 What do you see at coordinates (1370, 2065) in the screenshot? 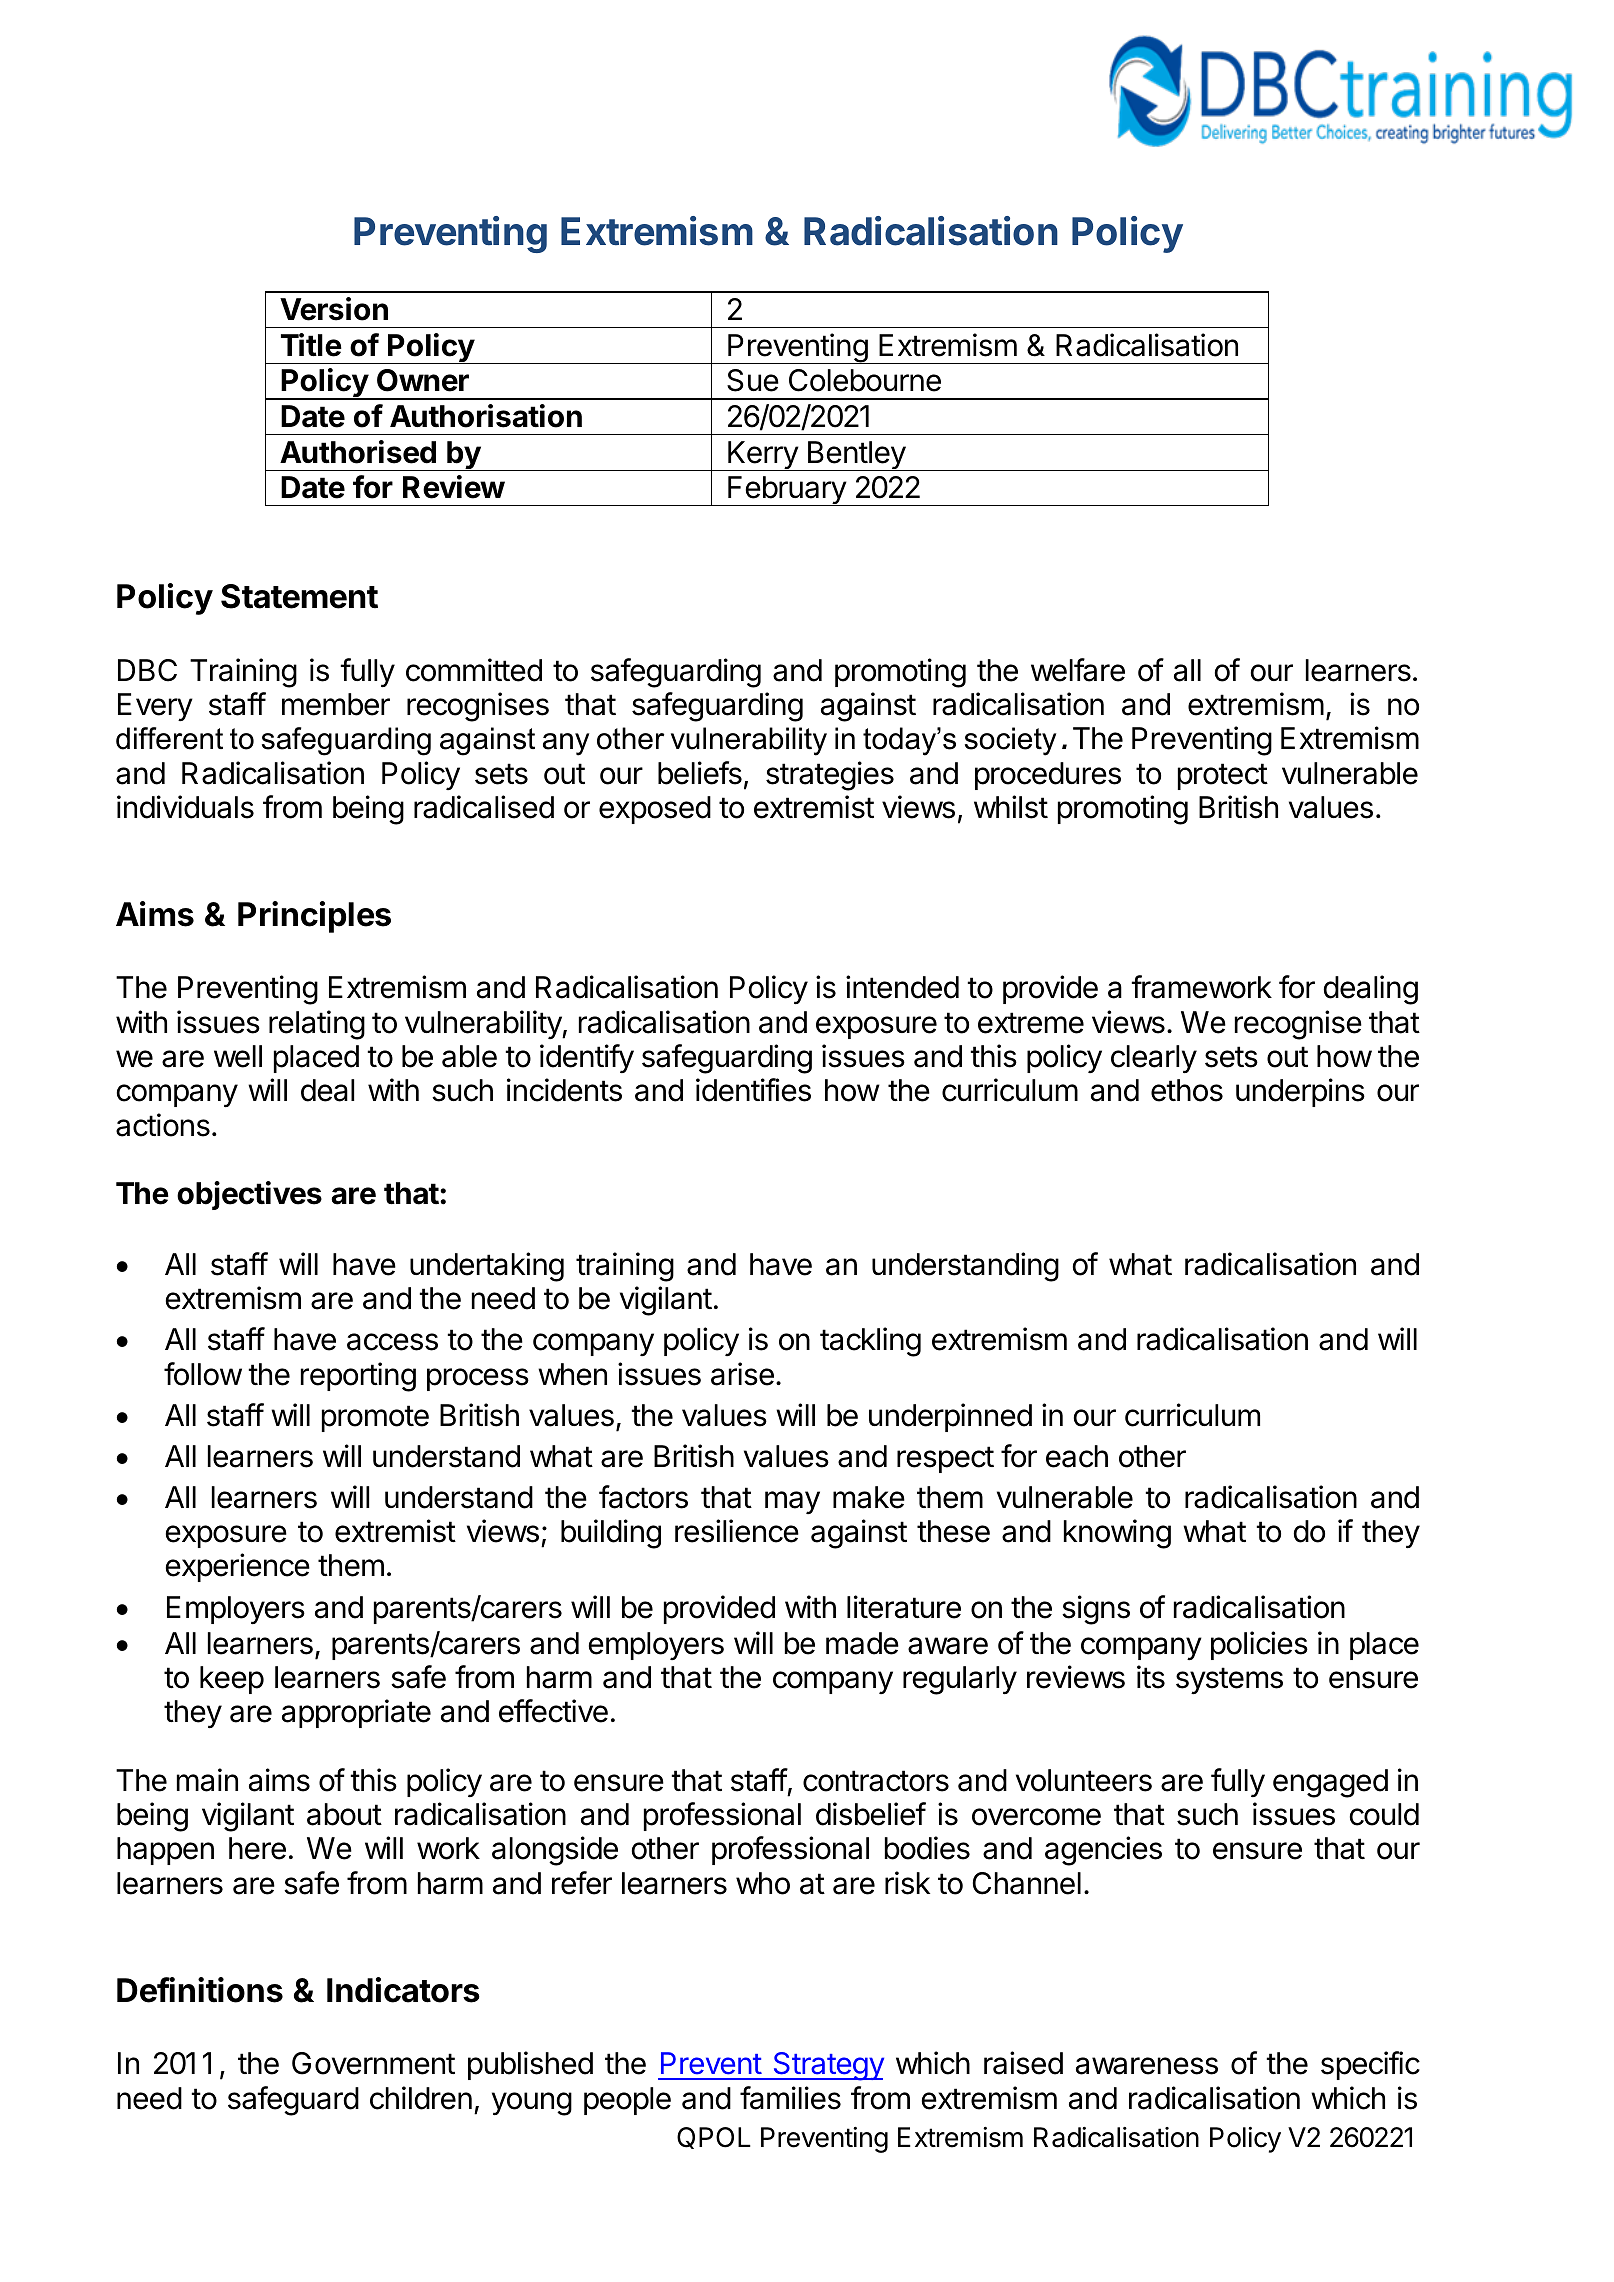
I see `specific` at bounding box center [1370, 2065].
